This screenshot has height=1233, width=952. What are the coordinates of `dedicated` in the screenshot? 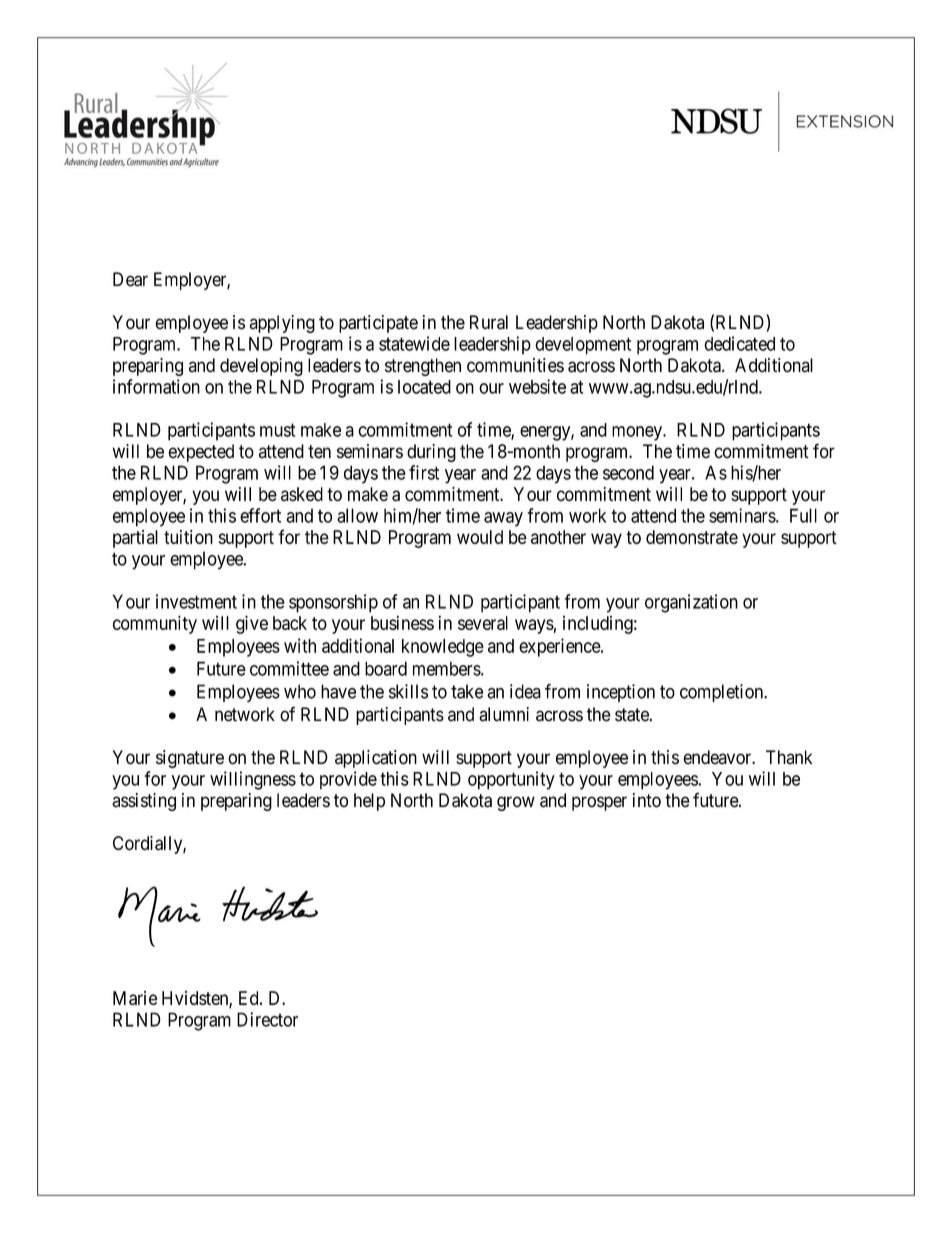 It's located at (739, 343).
